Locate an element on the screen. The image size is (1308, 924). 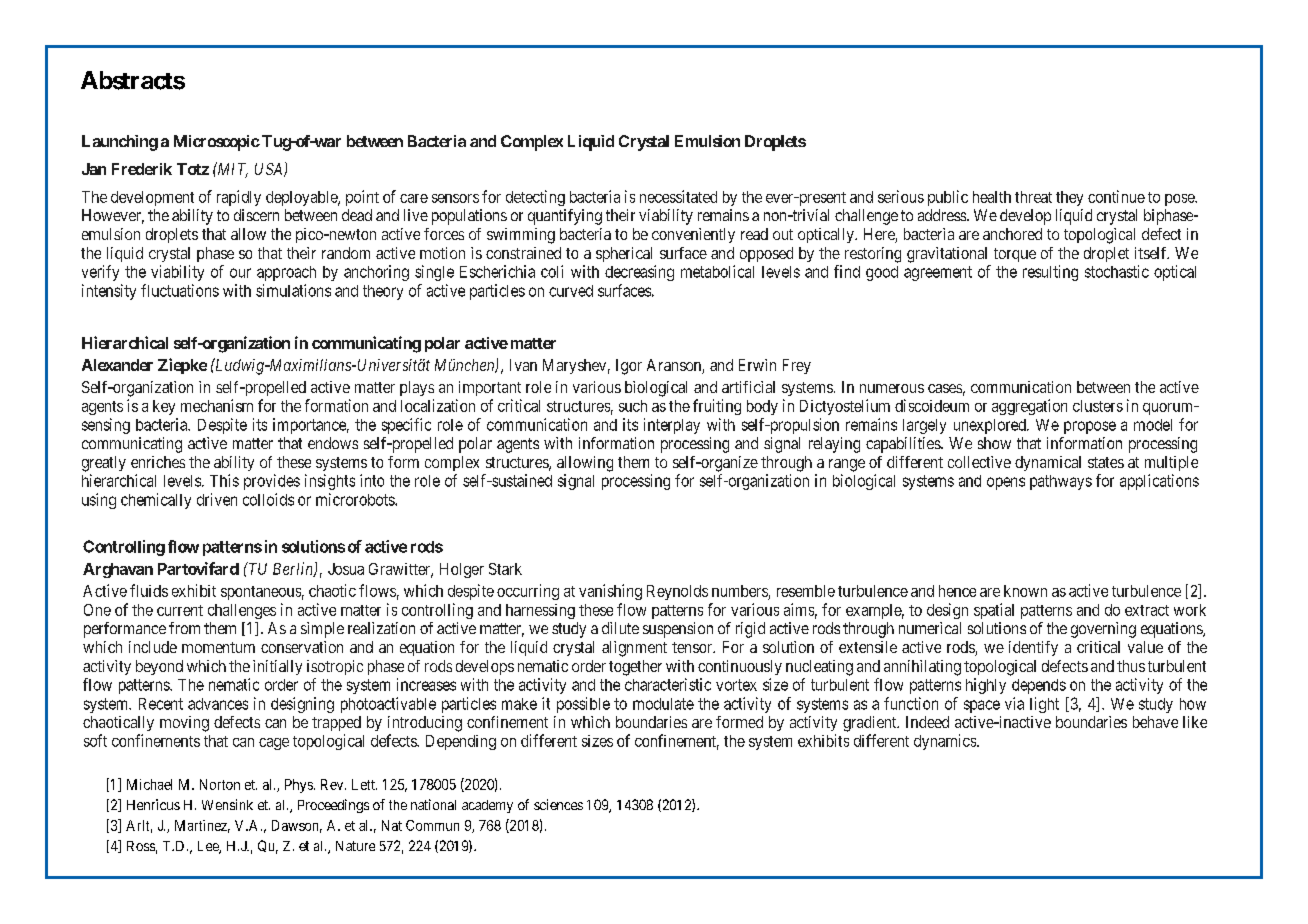
necessitated is located at coordinates (678, 196).
